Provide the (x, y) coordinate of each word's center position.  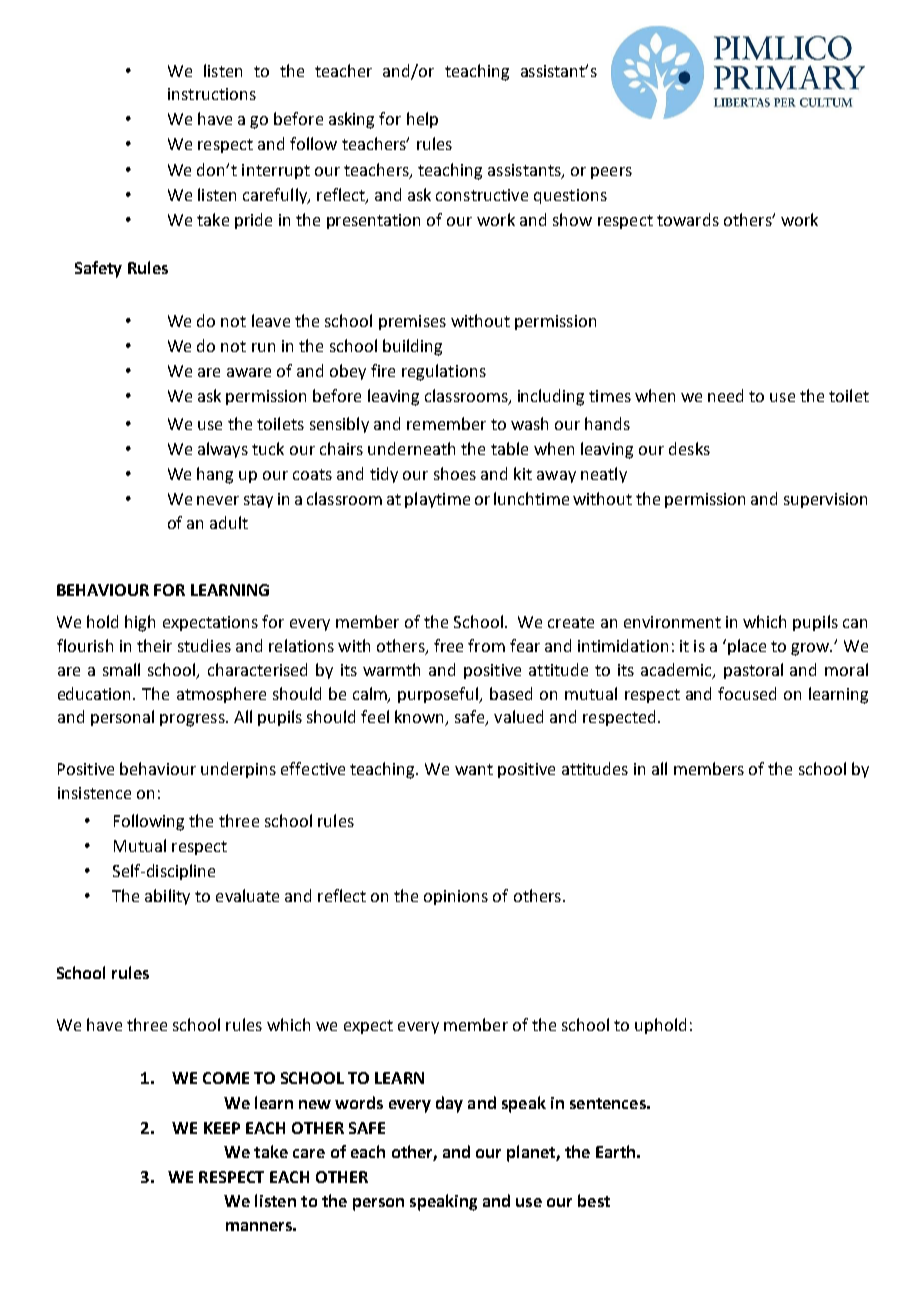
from (486, 645)
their (154, 645)
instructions (212, 94)
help (422, 120)
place (747, 647)
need (725, 395)
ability (167, 897)
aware (249, 372)
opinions (456, 897)
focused (747, 693)
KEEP (222, 1128)
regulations (444, 372)
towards (688, 219)
